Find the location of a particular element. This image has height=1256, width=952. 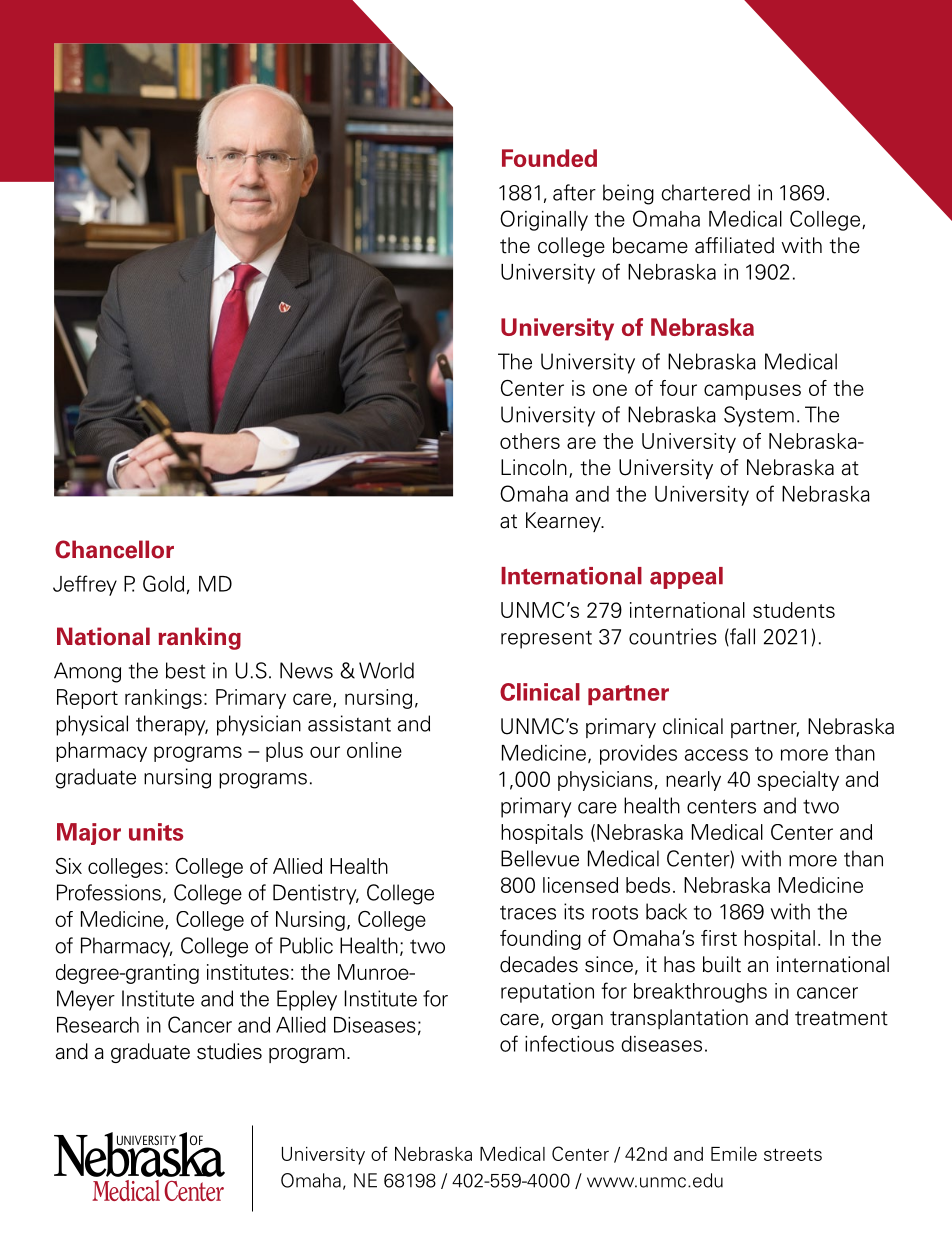

Emile is located at coordinates (734, 1154).
